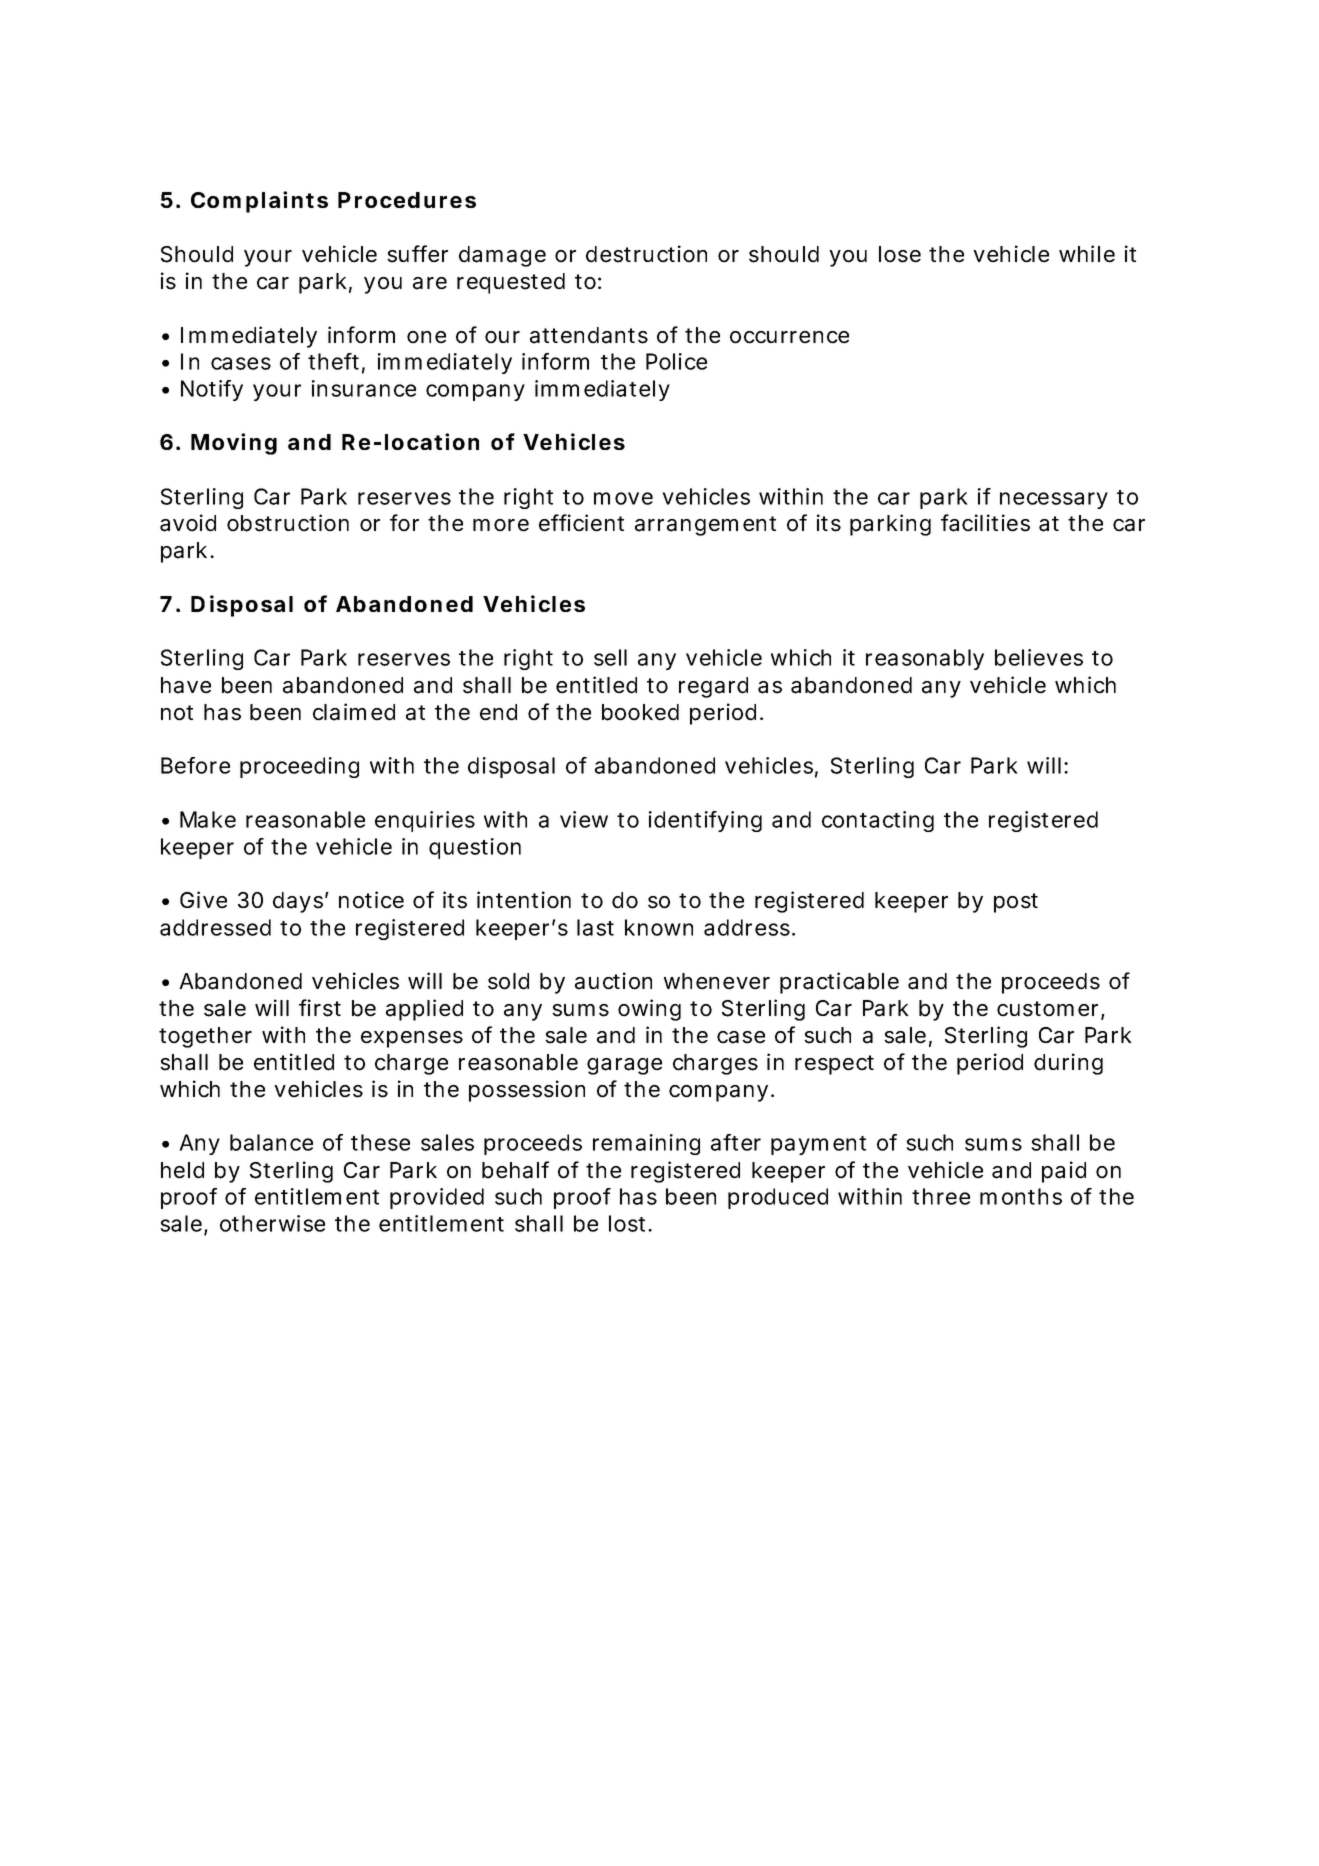  Describe the element at coordinates (259, 202) in the screenshot. I see `Complaints` at that location.
